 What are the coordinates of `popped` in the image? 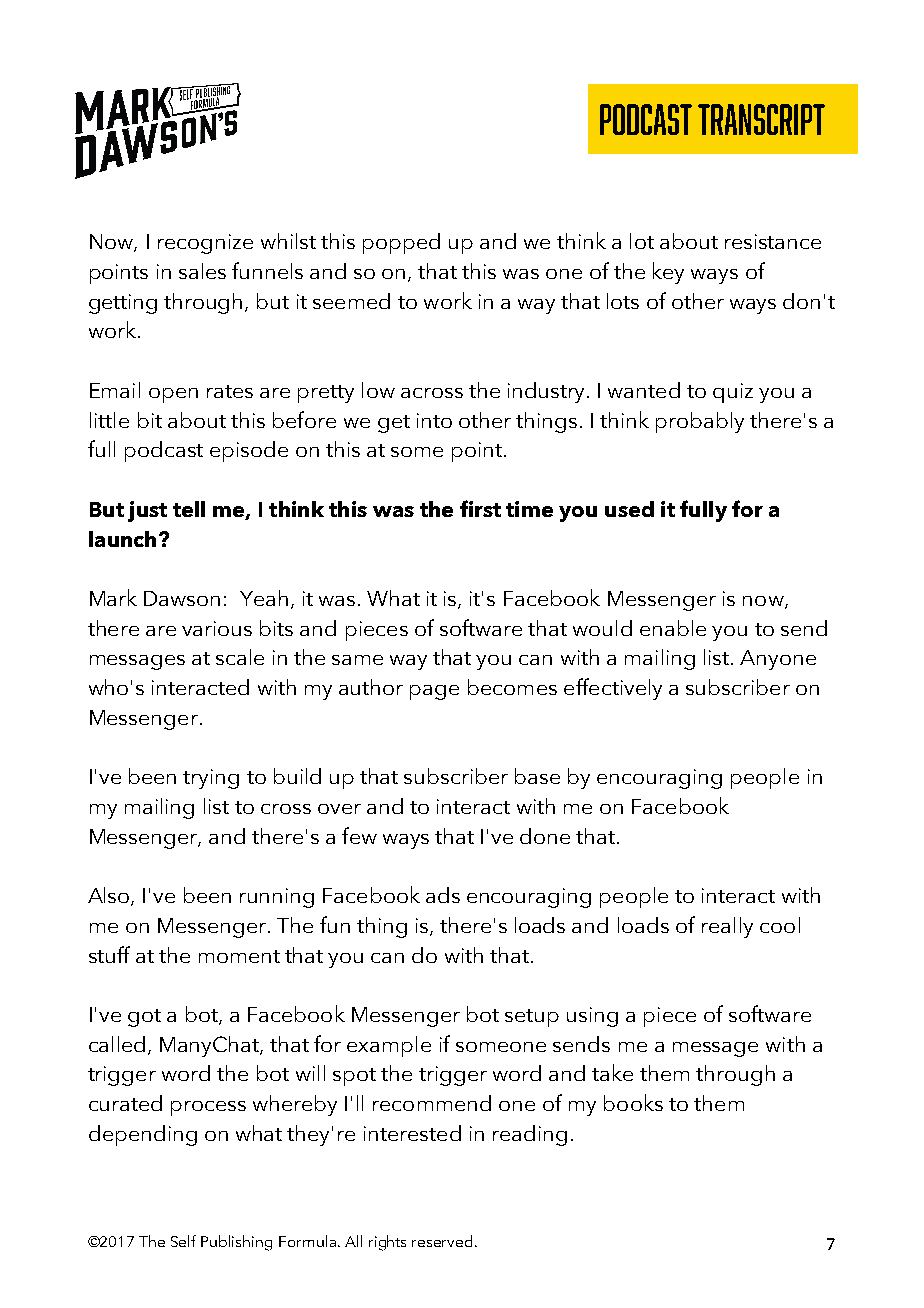 It's located at (401, 243).
